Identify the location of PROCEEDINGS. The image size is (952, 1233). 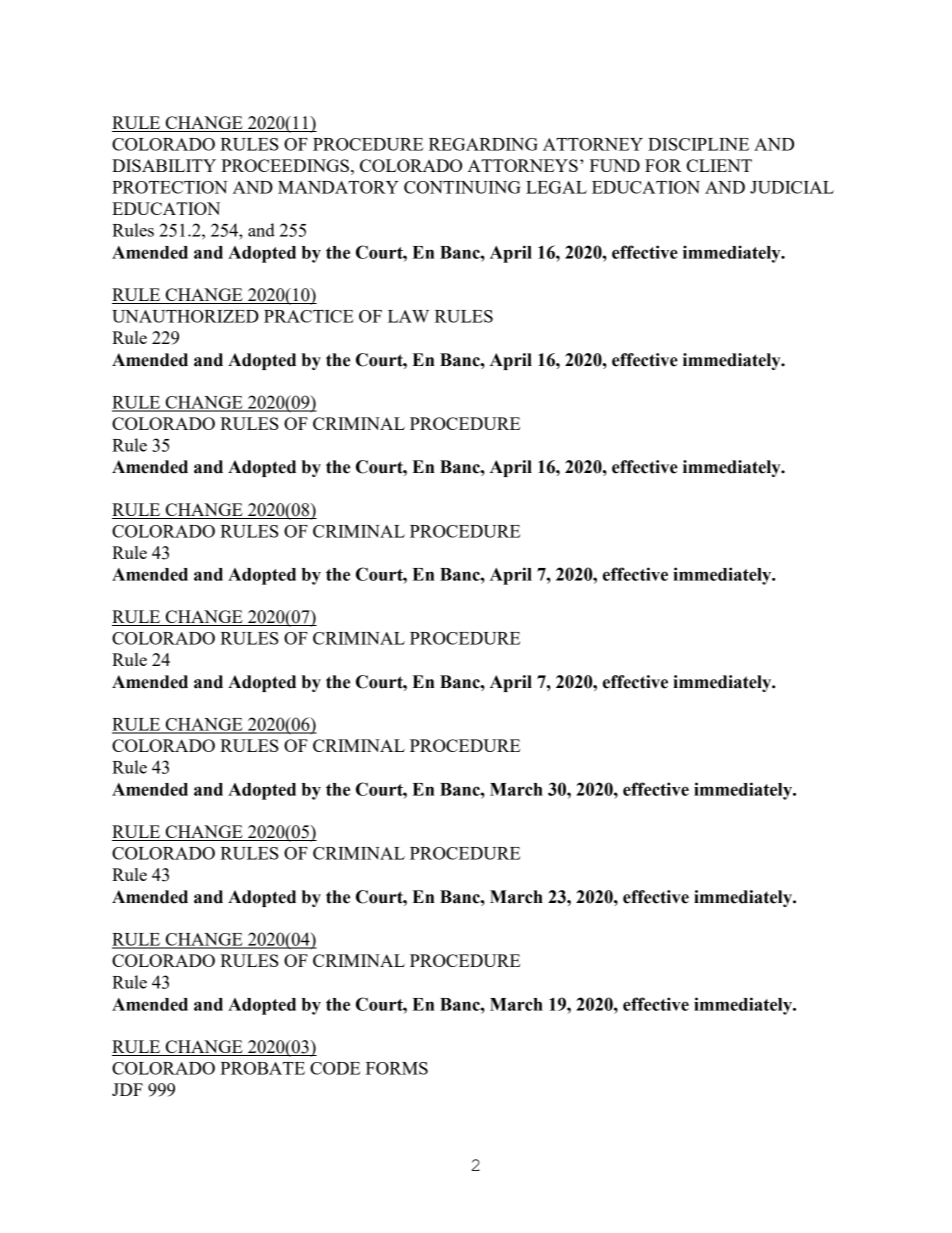
(285, 165).
